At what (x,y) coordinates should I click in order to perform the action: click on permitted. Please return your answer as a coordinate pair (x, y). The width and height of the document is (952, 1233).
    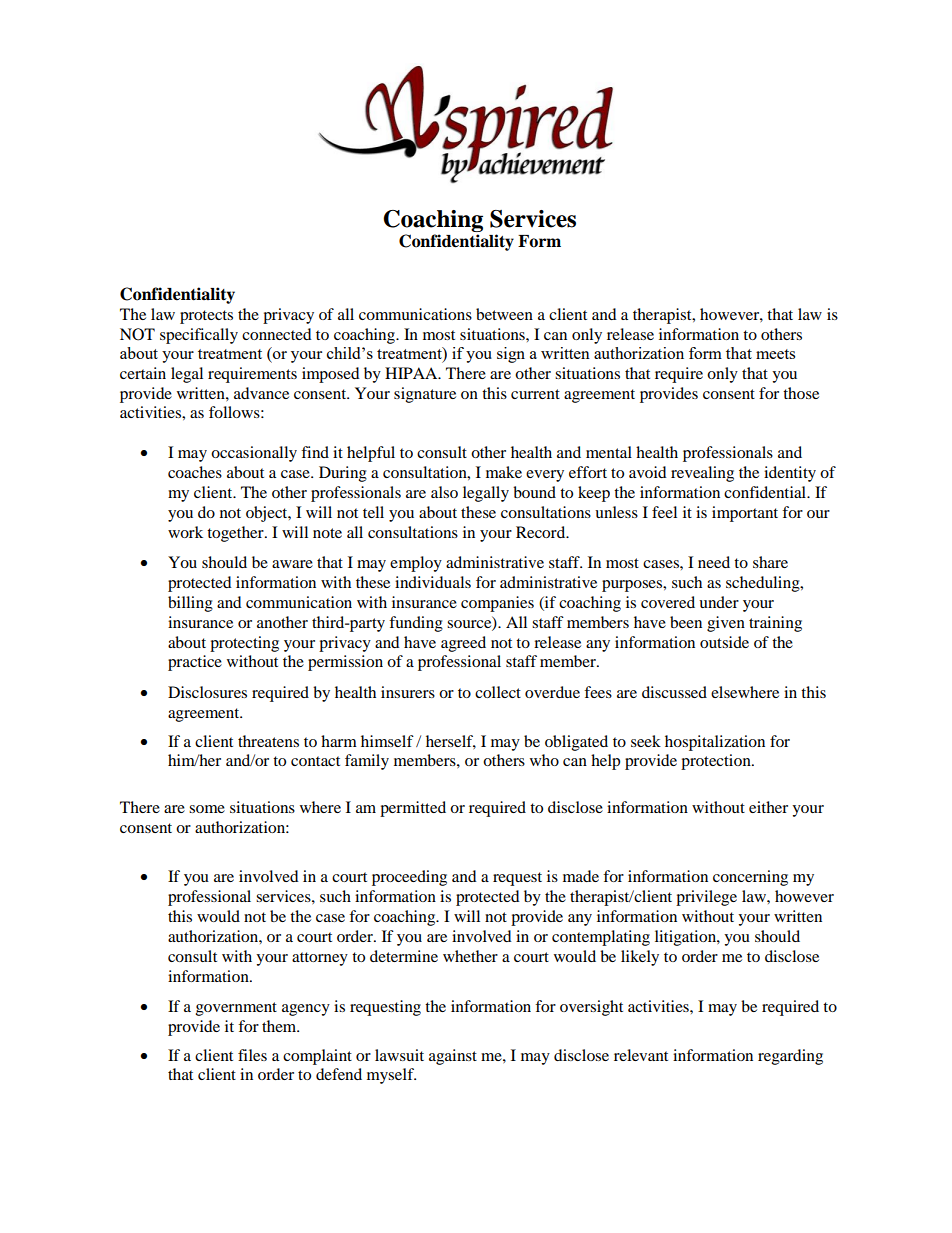
    Looking at the image, I should click on (413, 809).
